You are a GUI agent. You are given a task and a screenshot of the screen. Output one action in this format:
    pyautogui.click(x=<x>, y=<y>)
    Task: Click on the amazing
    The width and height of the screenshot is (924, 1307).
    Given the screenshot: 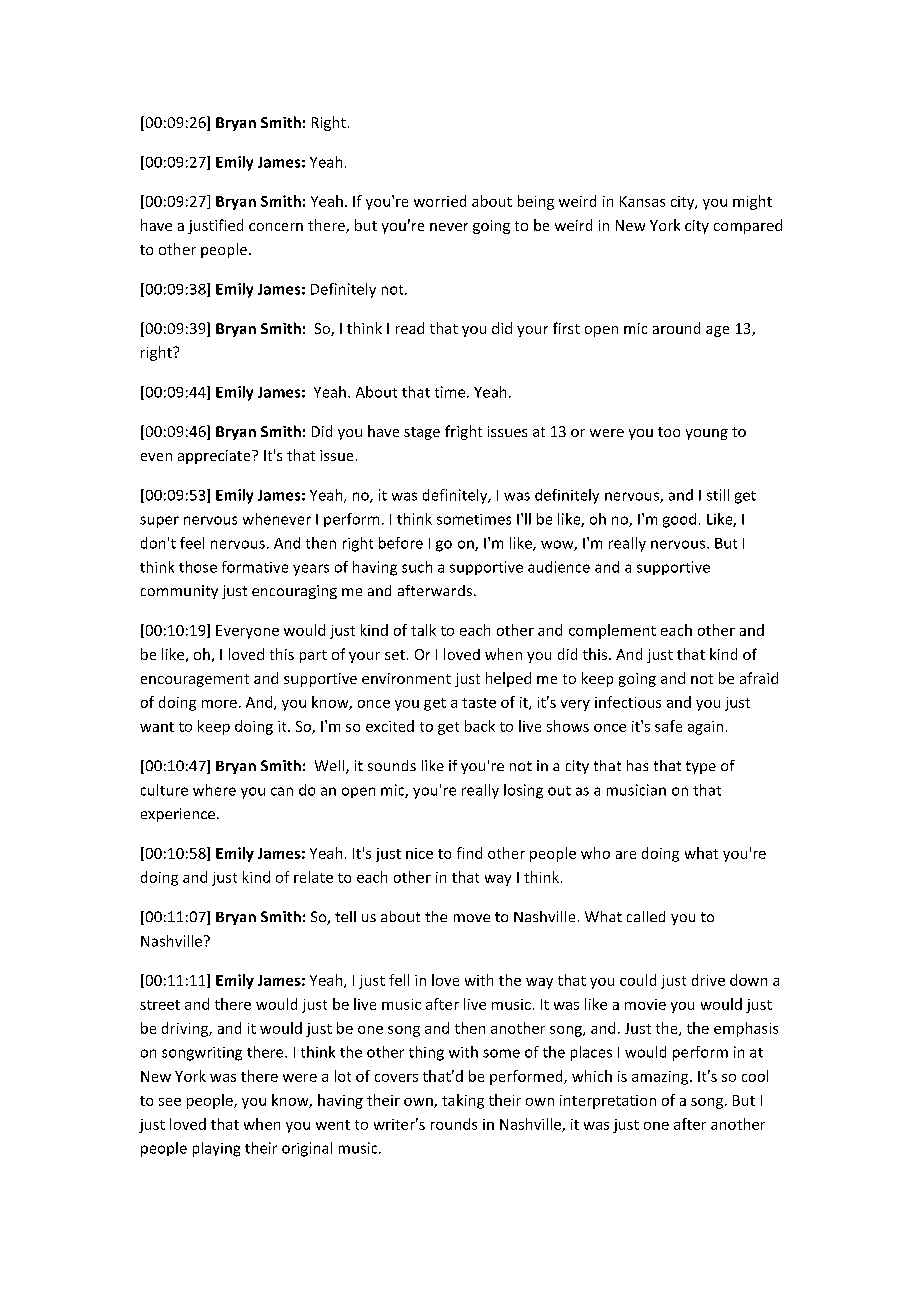 What is the action you would take?
    pyautogui.click(x=661, y=1078)
